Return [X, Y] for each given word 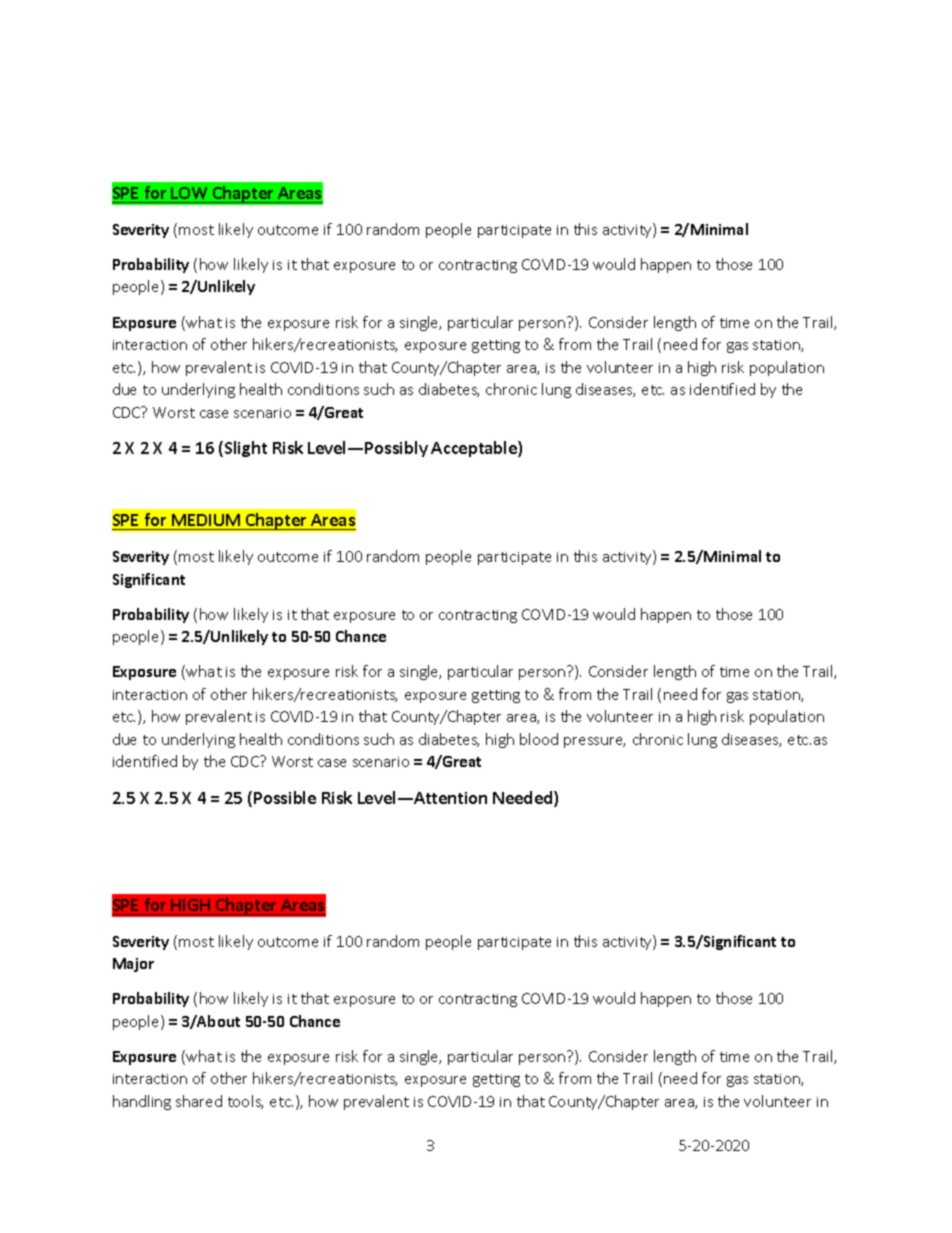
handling [142, 1102]
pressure [594, 742]
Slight [246, 449]
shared [199, 1101]
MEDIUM [206, 522]
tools [245, 1102]
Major [133, 965]
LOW [190, 195]
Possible [285, 797]
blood [539, 739]
